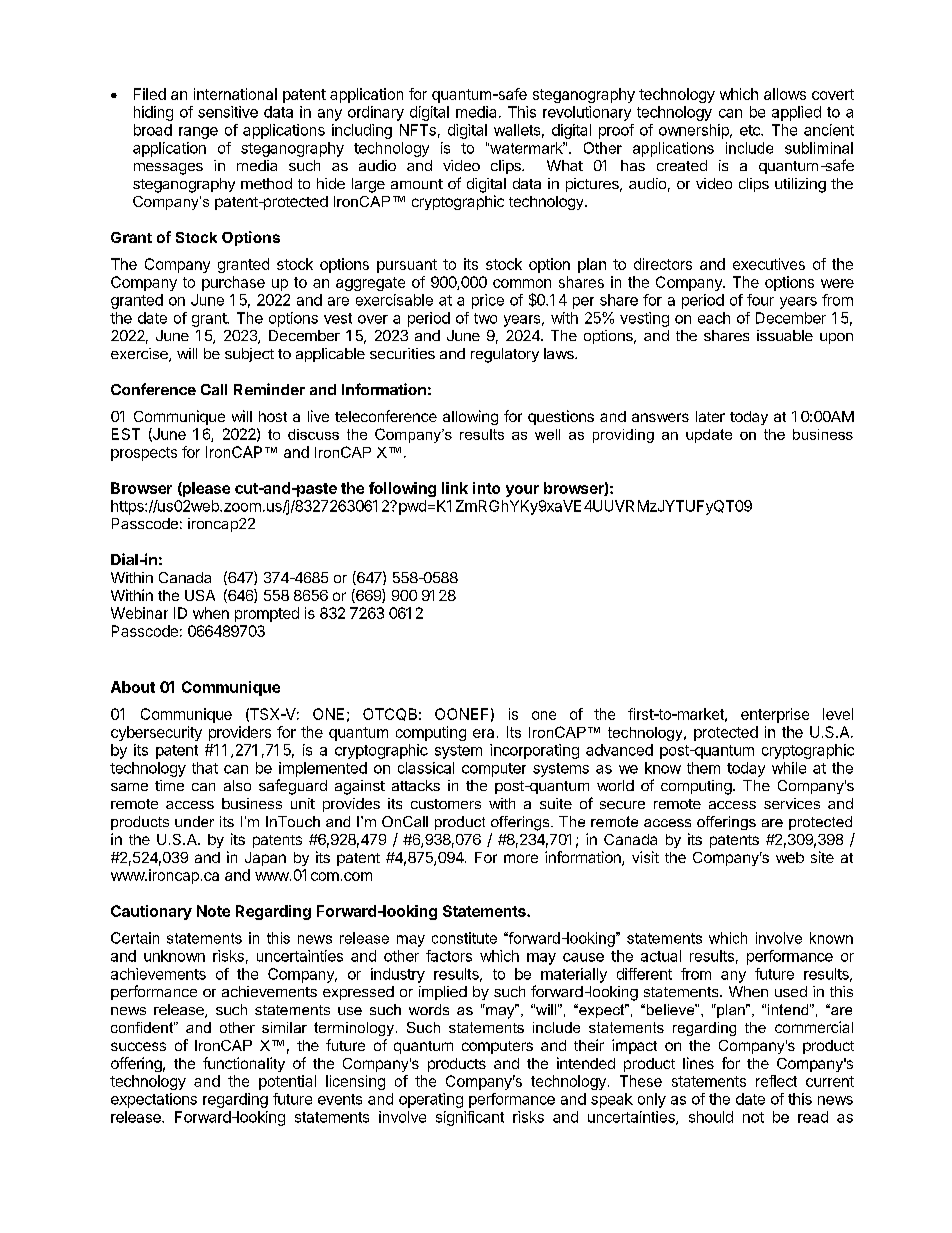 Image resolution: width=952 pixels, height=1233 pixels. What do you see at coordinates (565, 165) in the page?
I see `What` at bounding box center [565, 165].
